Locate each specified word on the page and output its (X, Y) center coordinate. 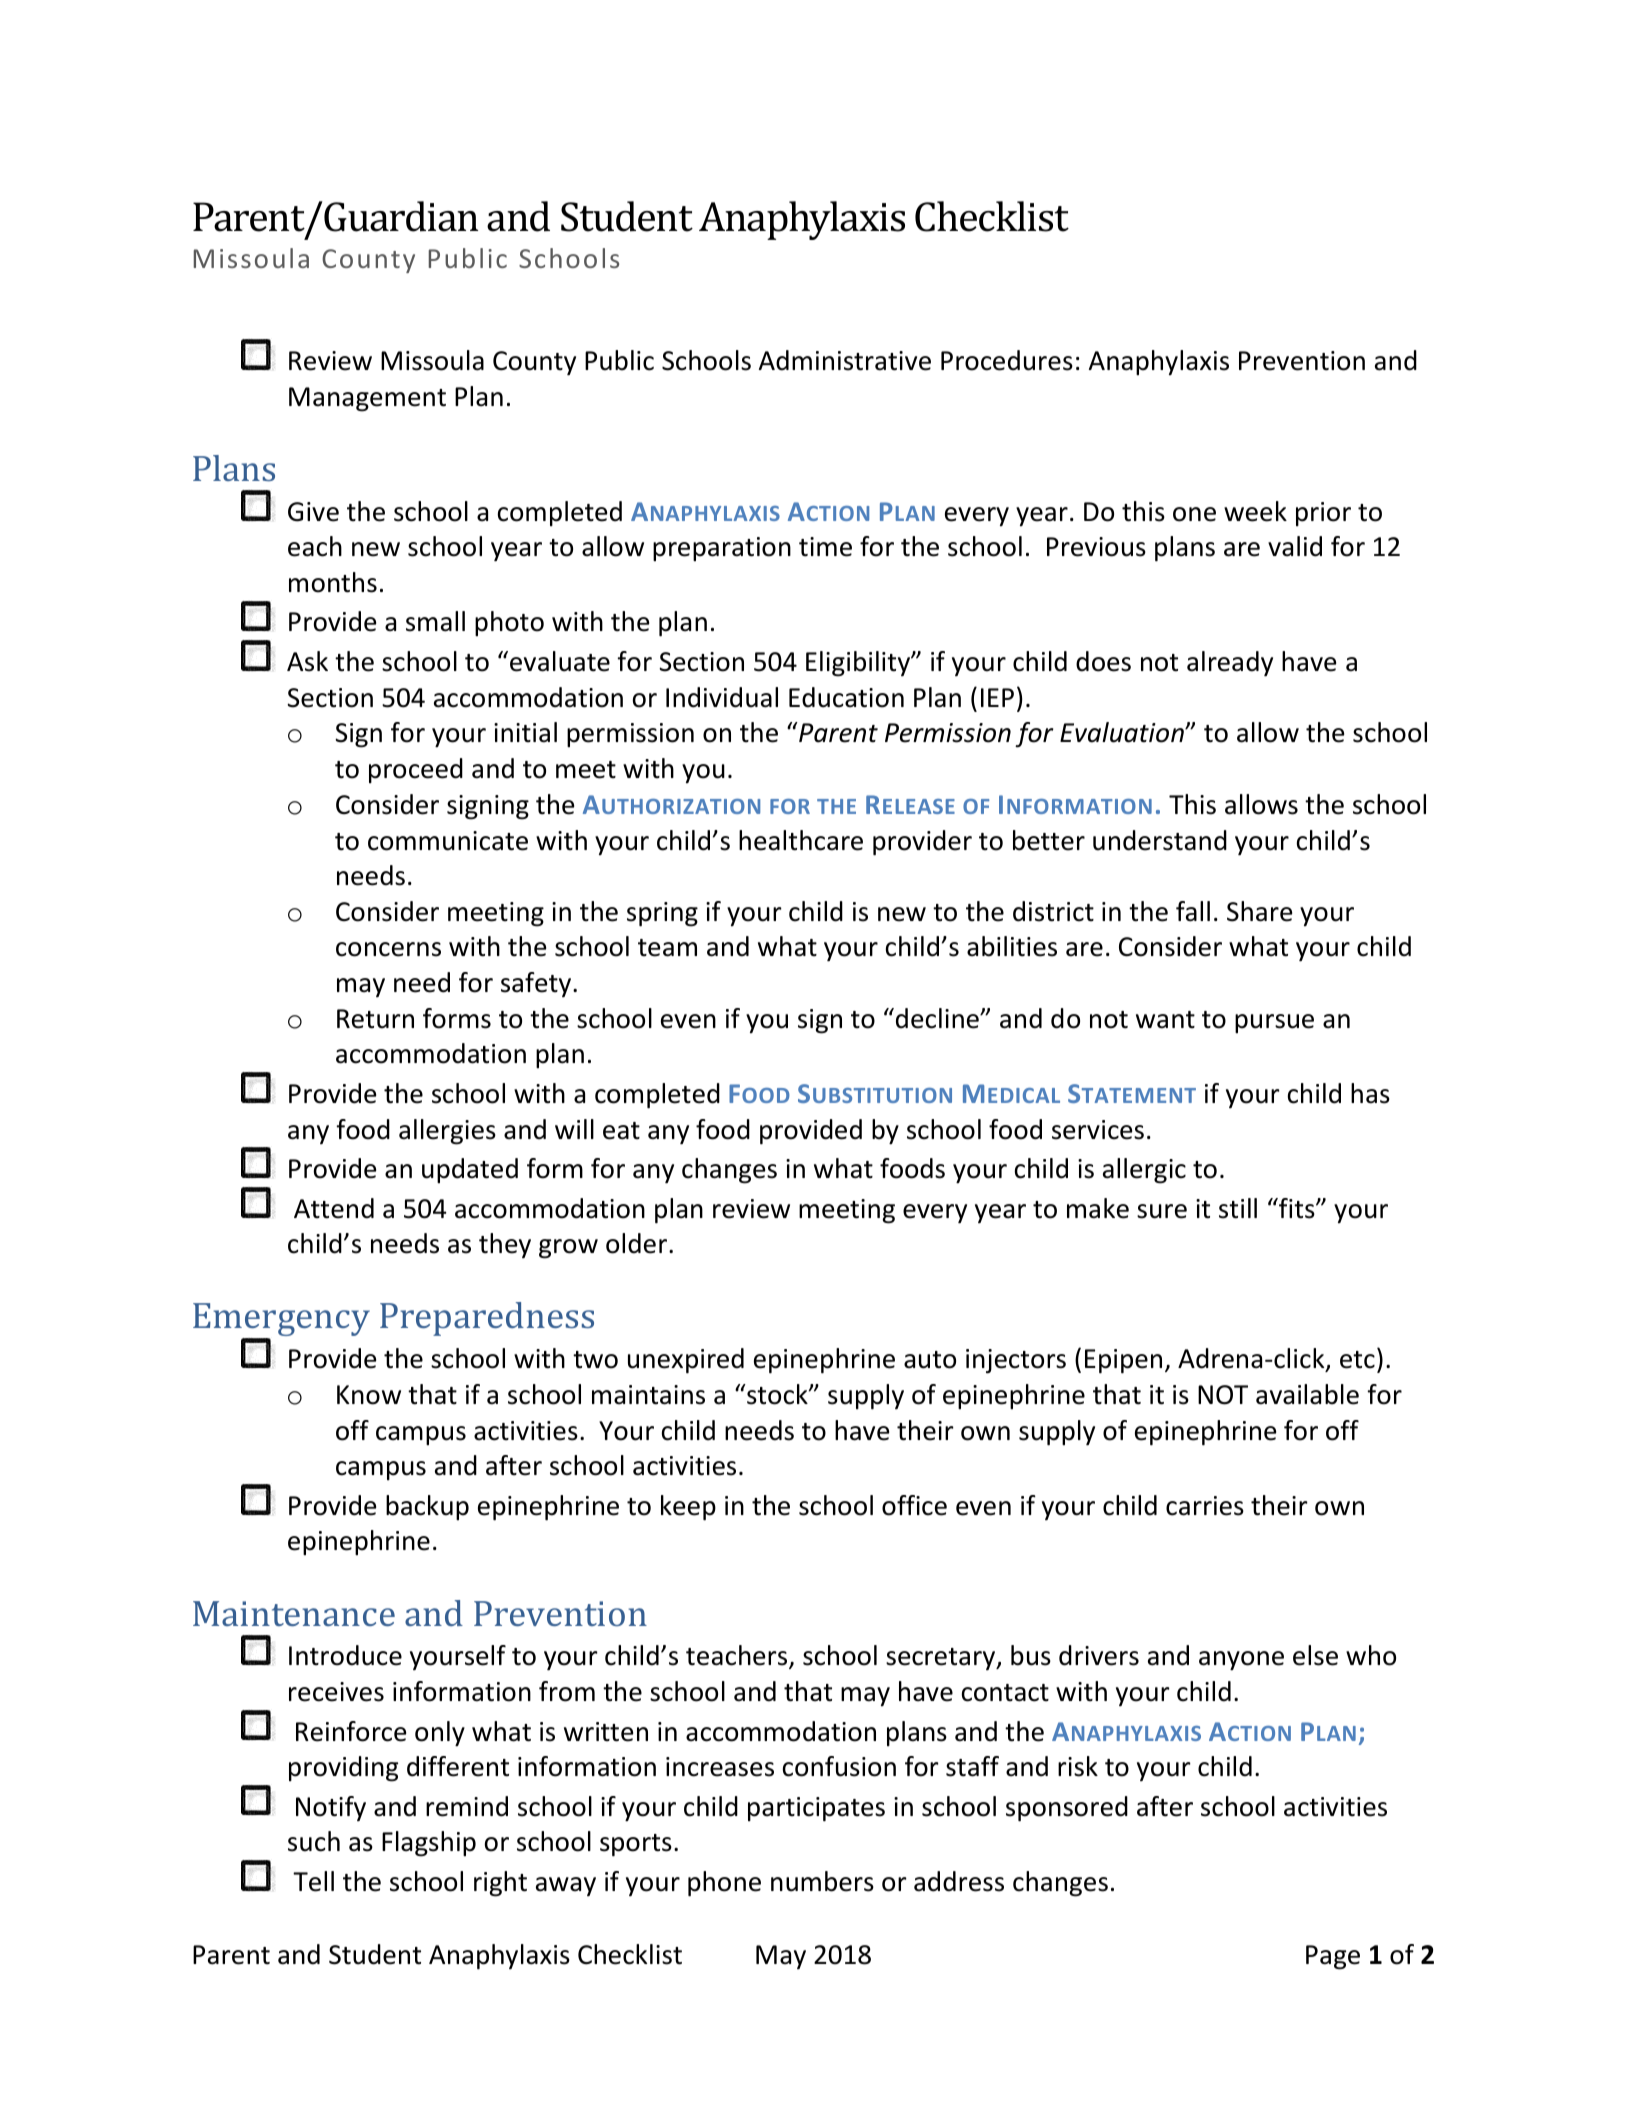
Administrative (845, 360)
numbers (822, 1881)
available (1307, 1394)
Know (369, 1395)
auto (930, 1360)
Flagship (429, 1844)
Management (367, 399)
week (1255, 511)
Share (1259, 911)
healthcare (801, 840)
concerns (388, 949)
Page (1333, 1957)
